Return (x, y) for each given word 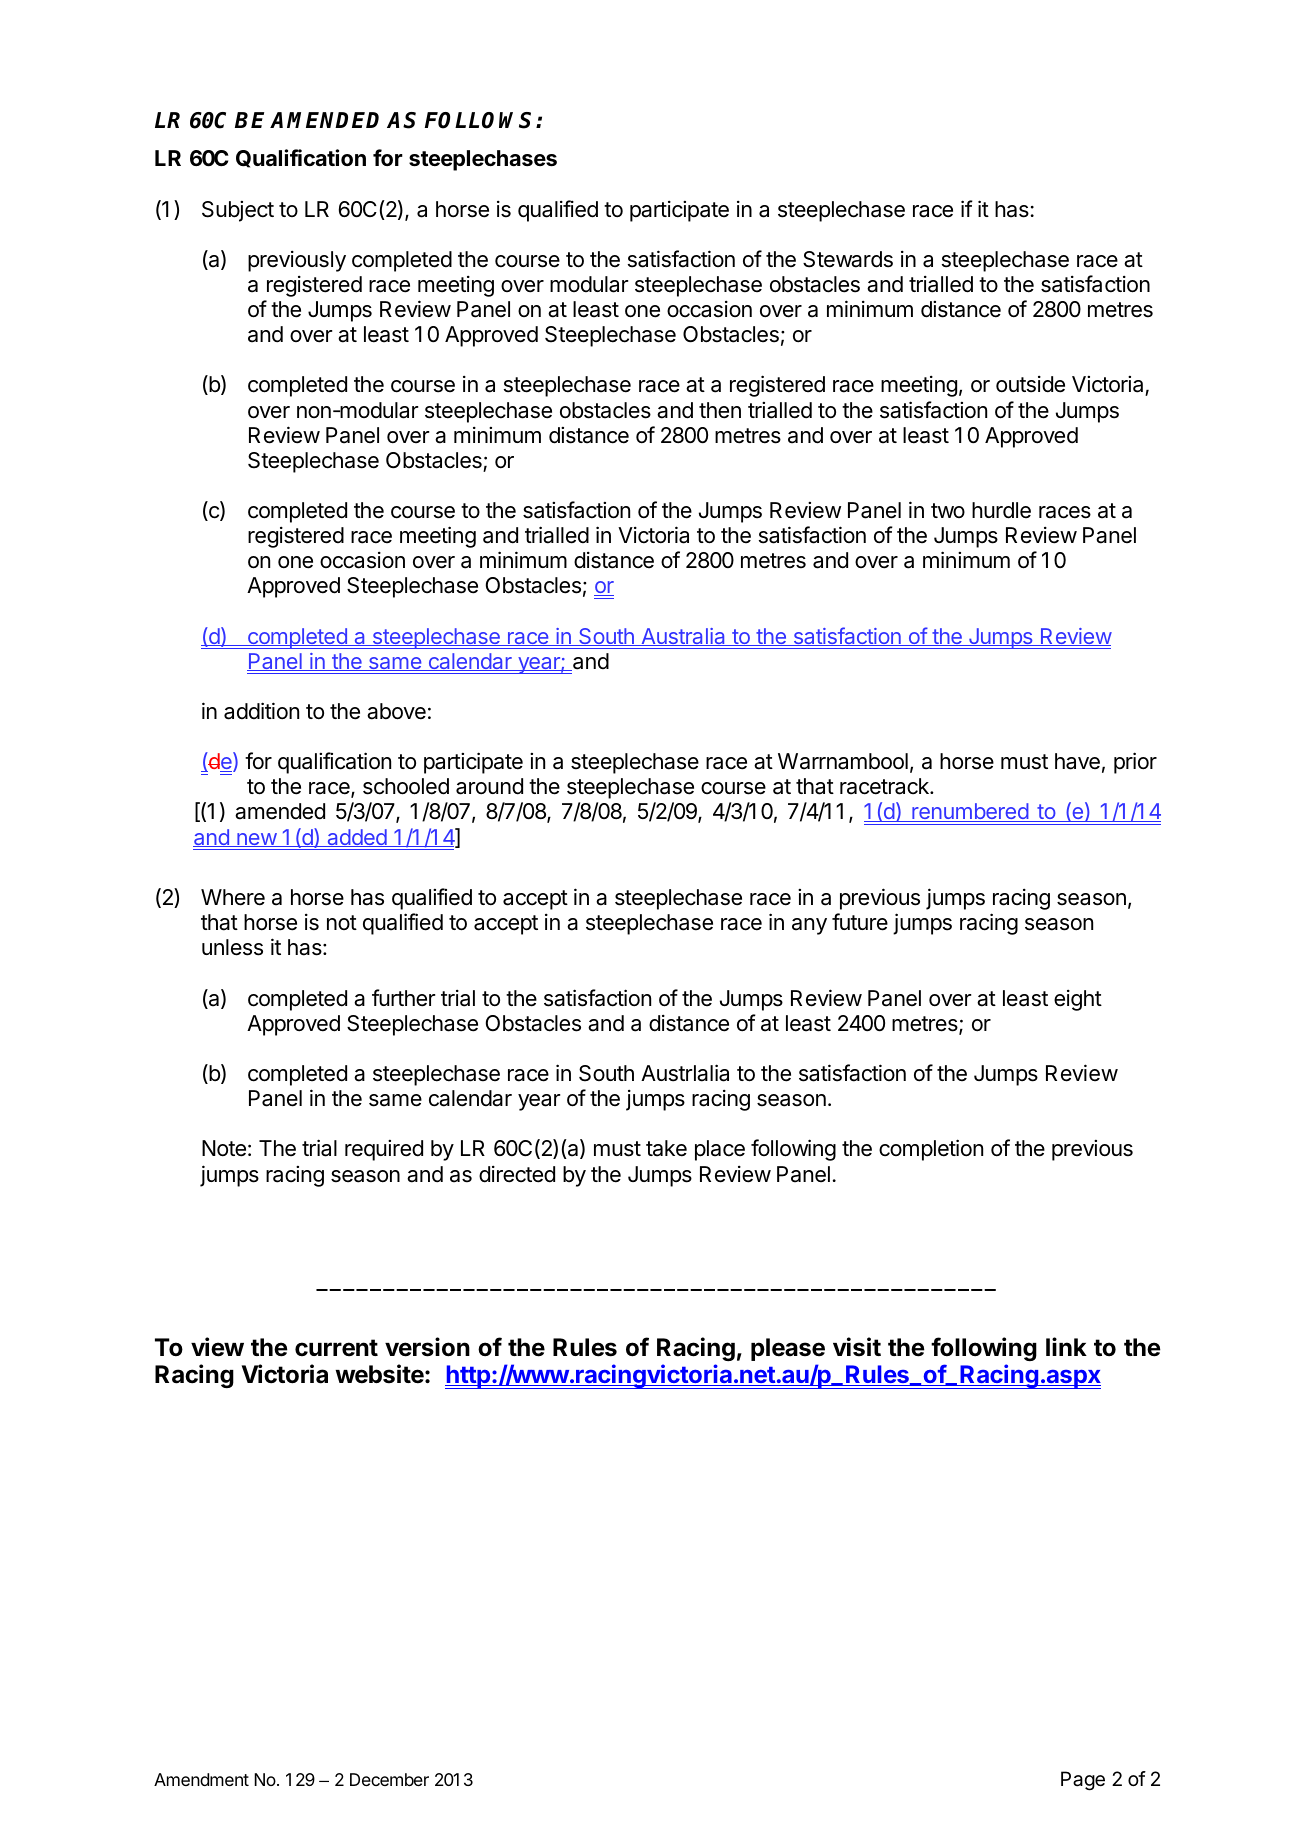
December (389, 1779)
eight (1078, 1000)
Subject (238, 211)
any (809, 926)
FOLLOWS (481, 120)
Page (1083, 1781)
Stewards (848, 259)
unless (232, 947)
